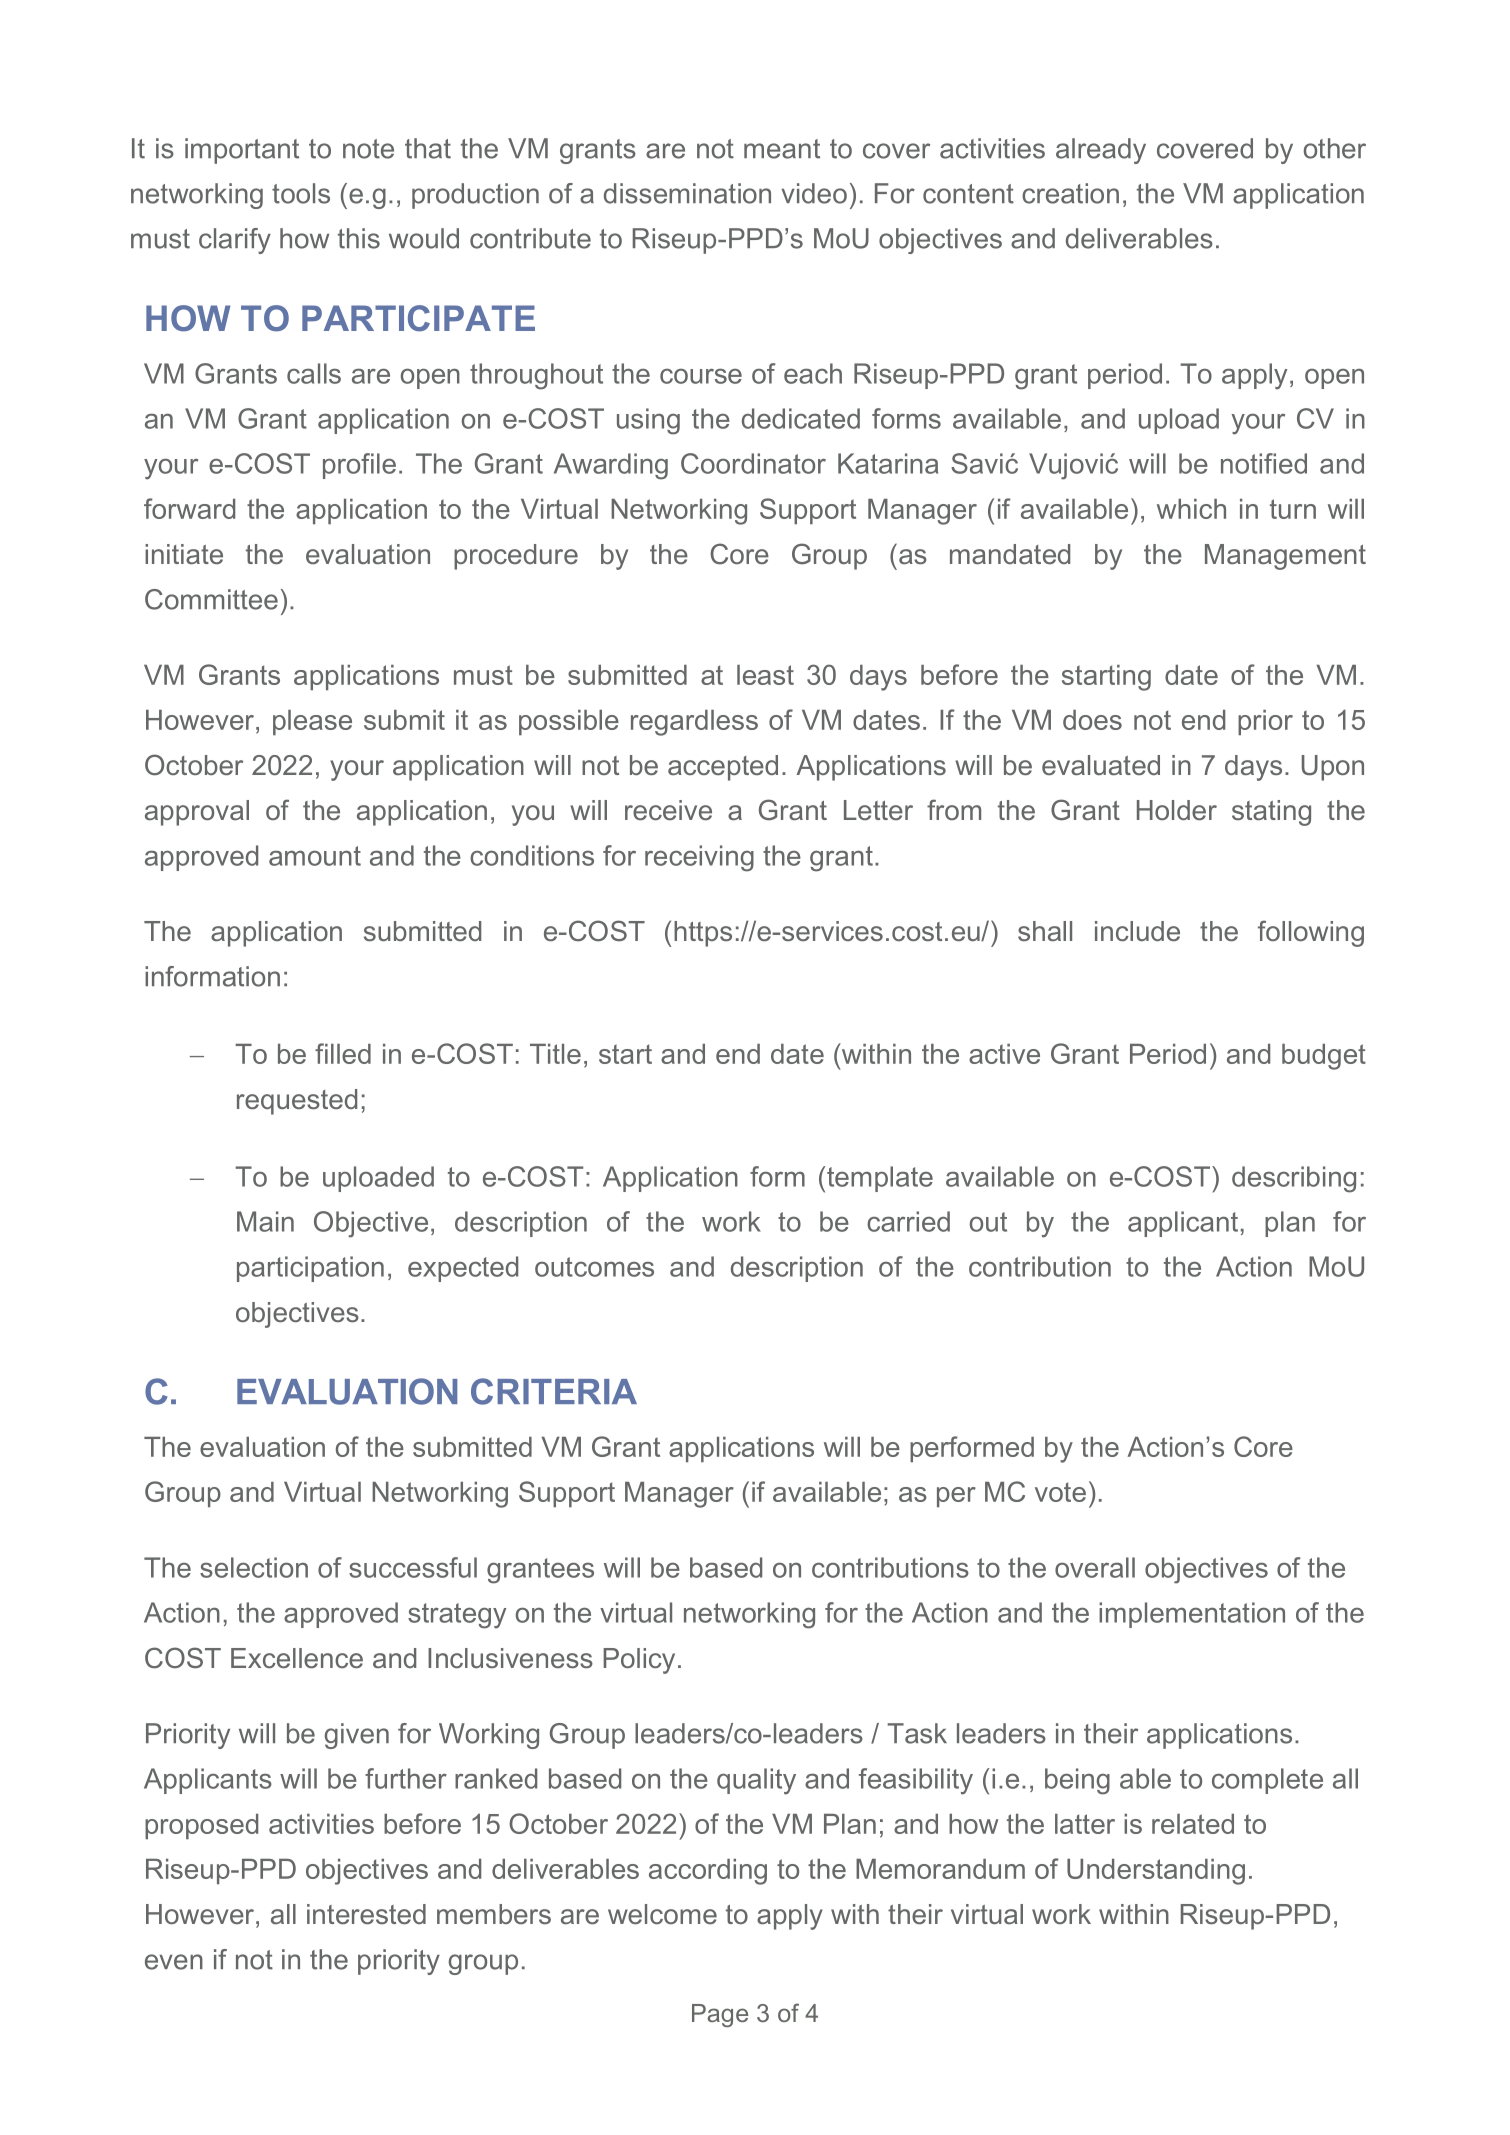 The width and height of the screenshot is (1510, 2135). I want to click on accepted, so click(723, 768).
